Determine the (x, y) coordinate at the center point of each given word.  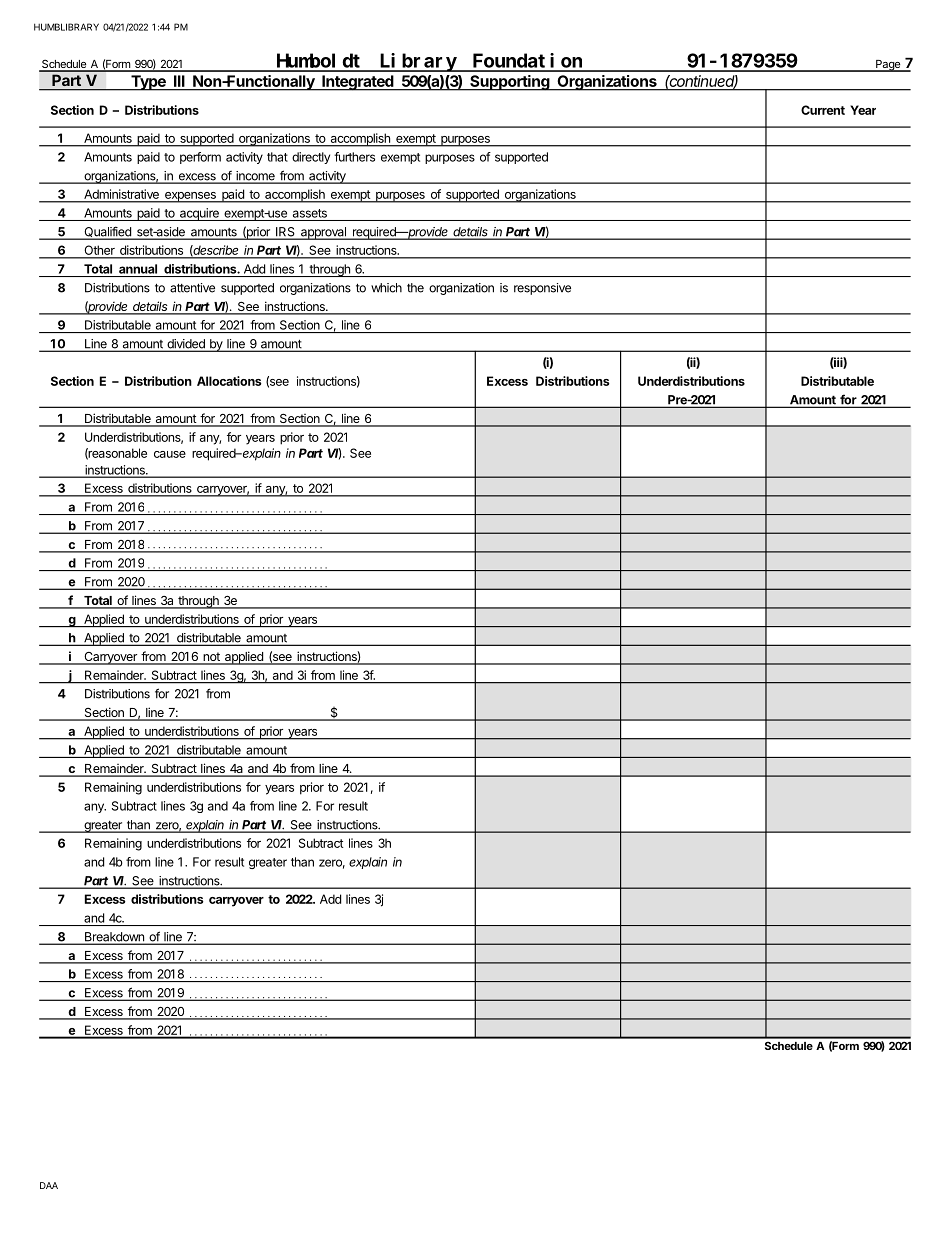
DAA (49, 1185)
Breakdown (114, 938)
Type (148, 83)
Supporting (509, 83)
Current (823, 110)
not (211, 658)
